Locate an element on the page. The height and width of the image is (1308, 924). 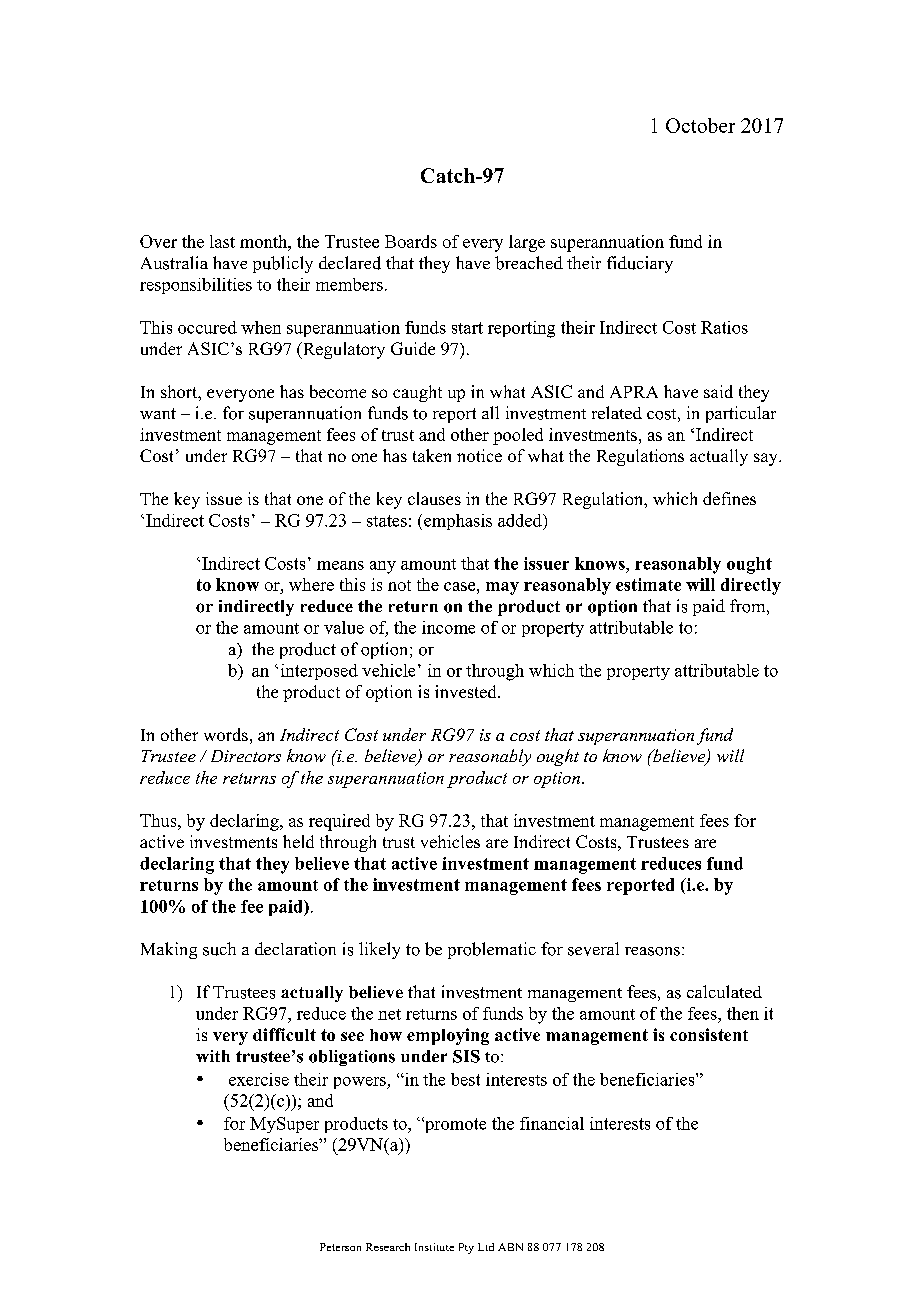
defines is located at coordinates (729, 498).
